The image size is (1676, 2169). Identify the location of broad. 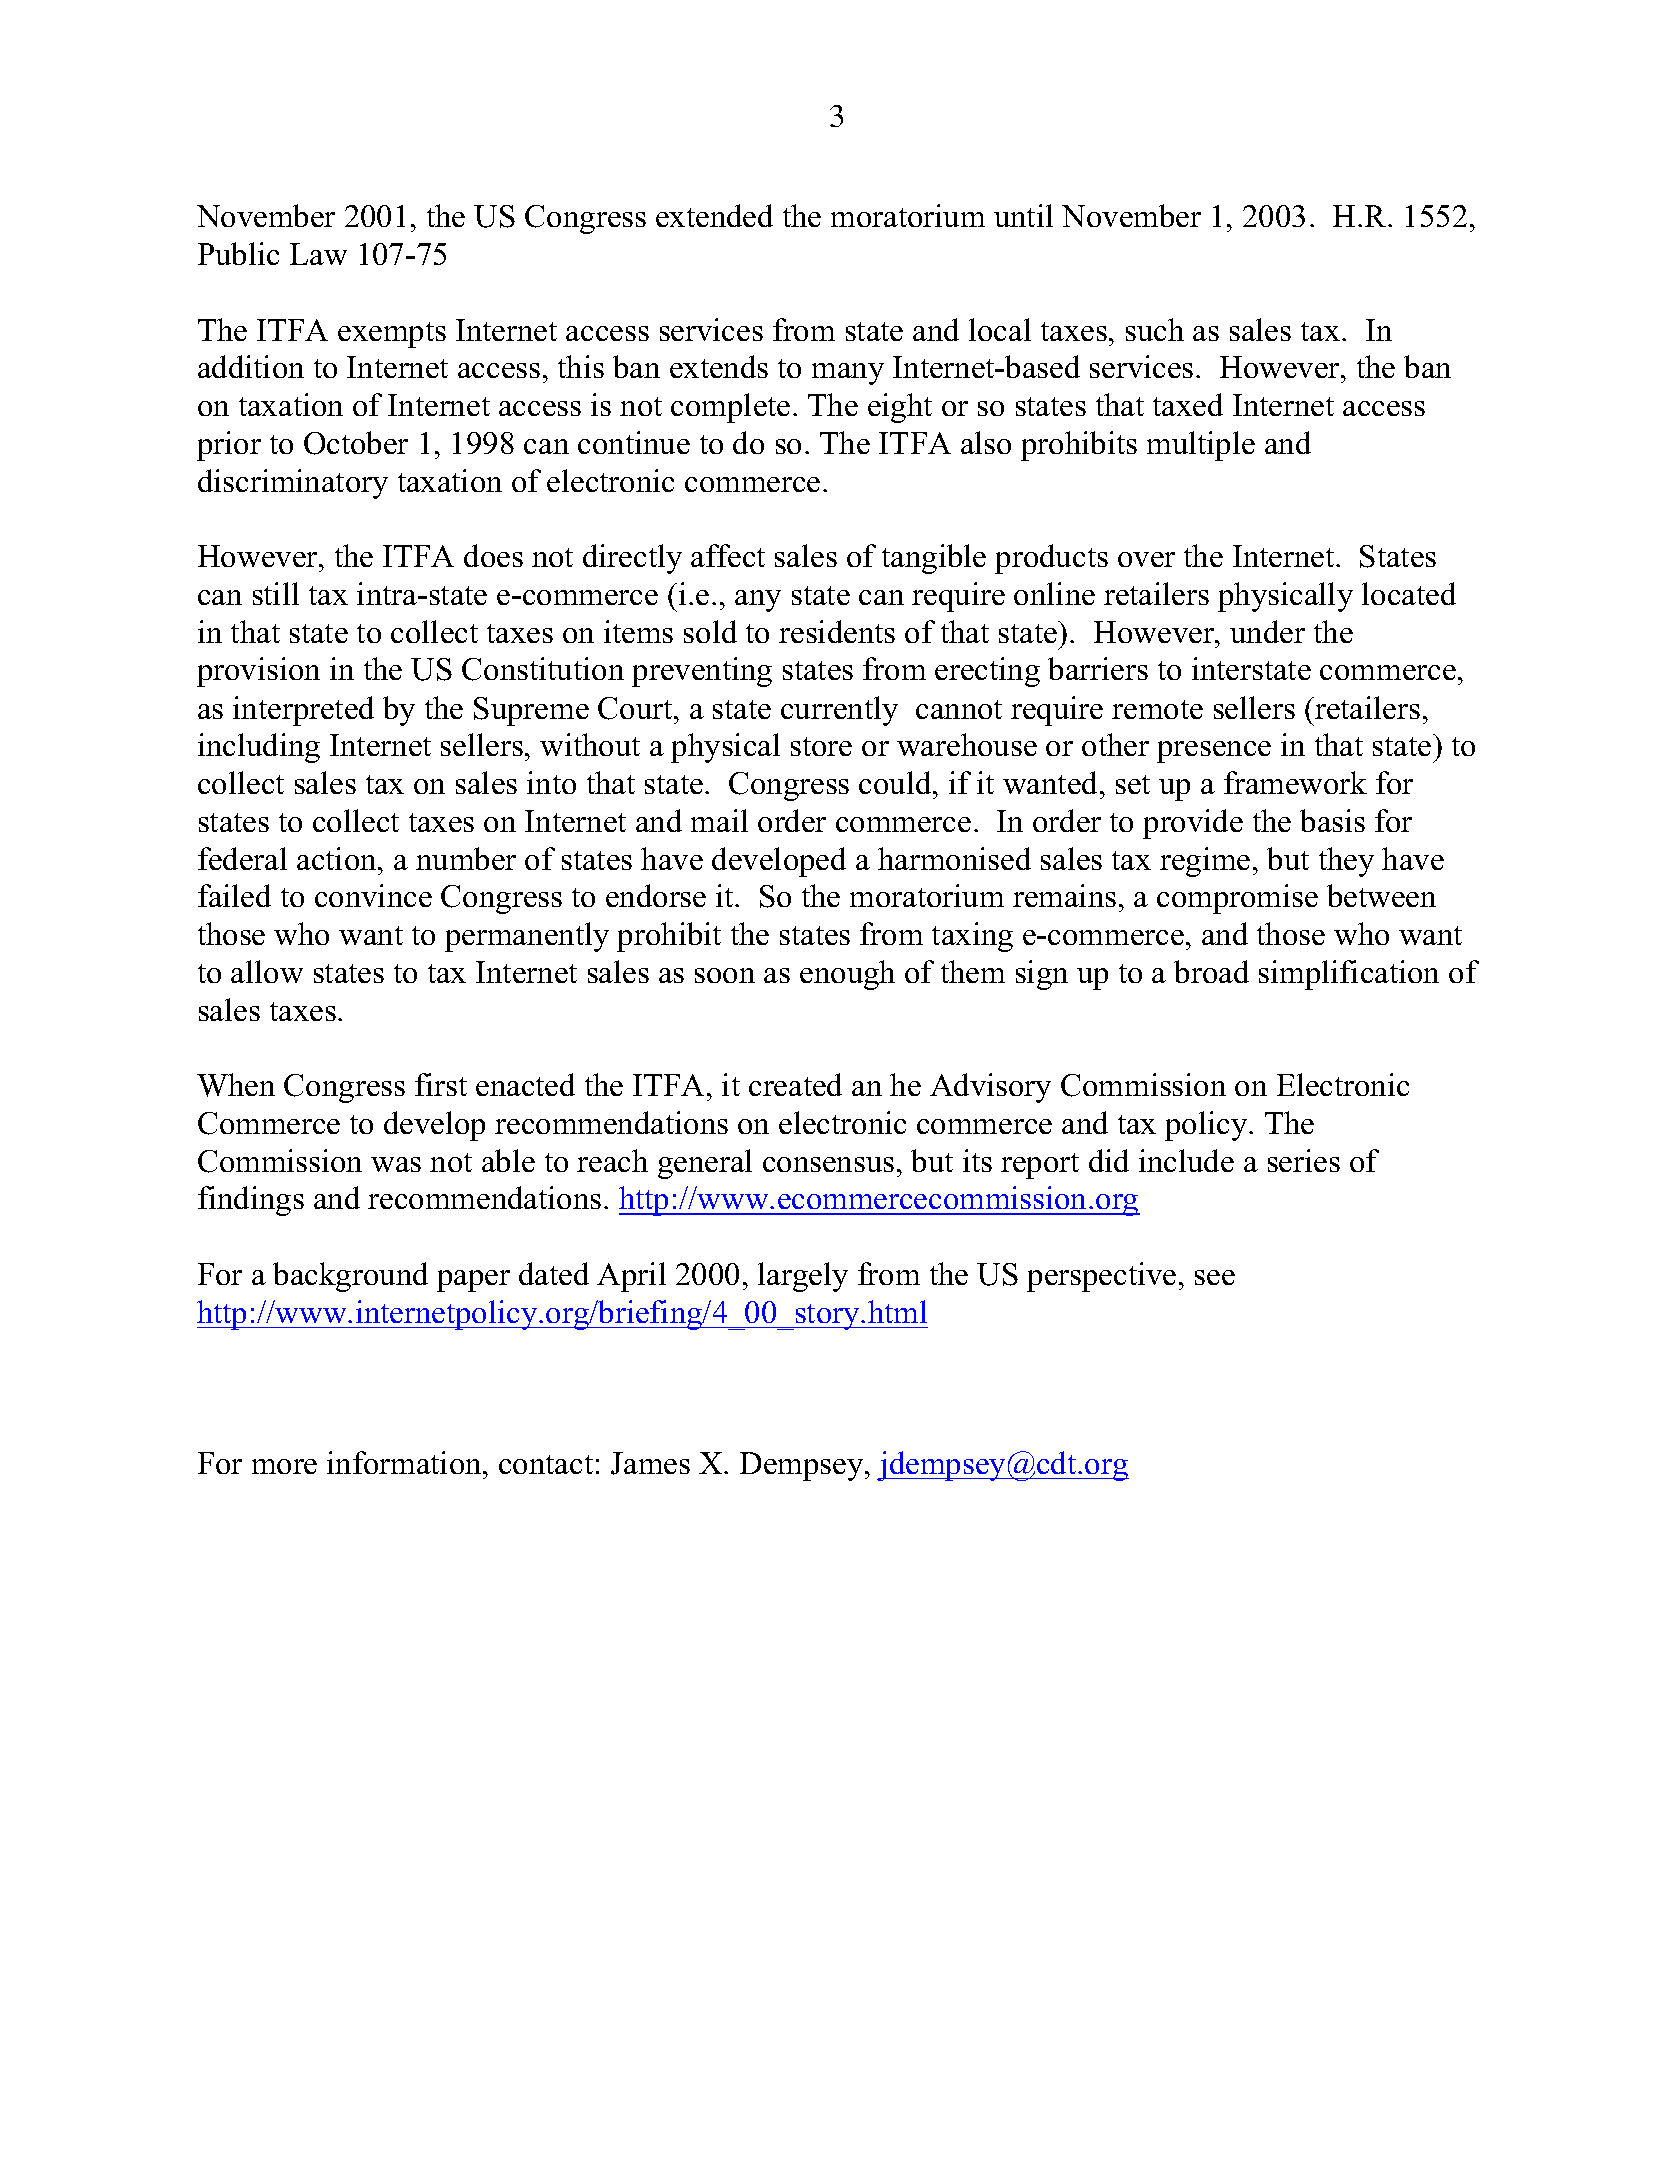
(1211, 971).
